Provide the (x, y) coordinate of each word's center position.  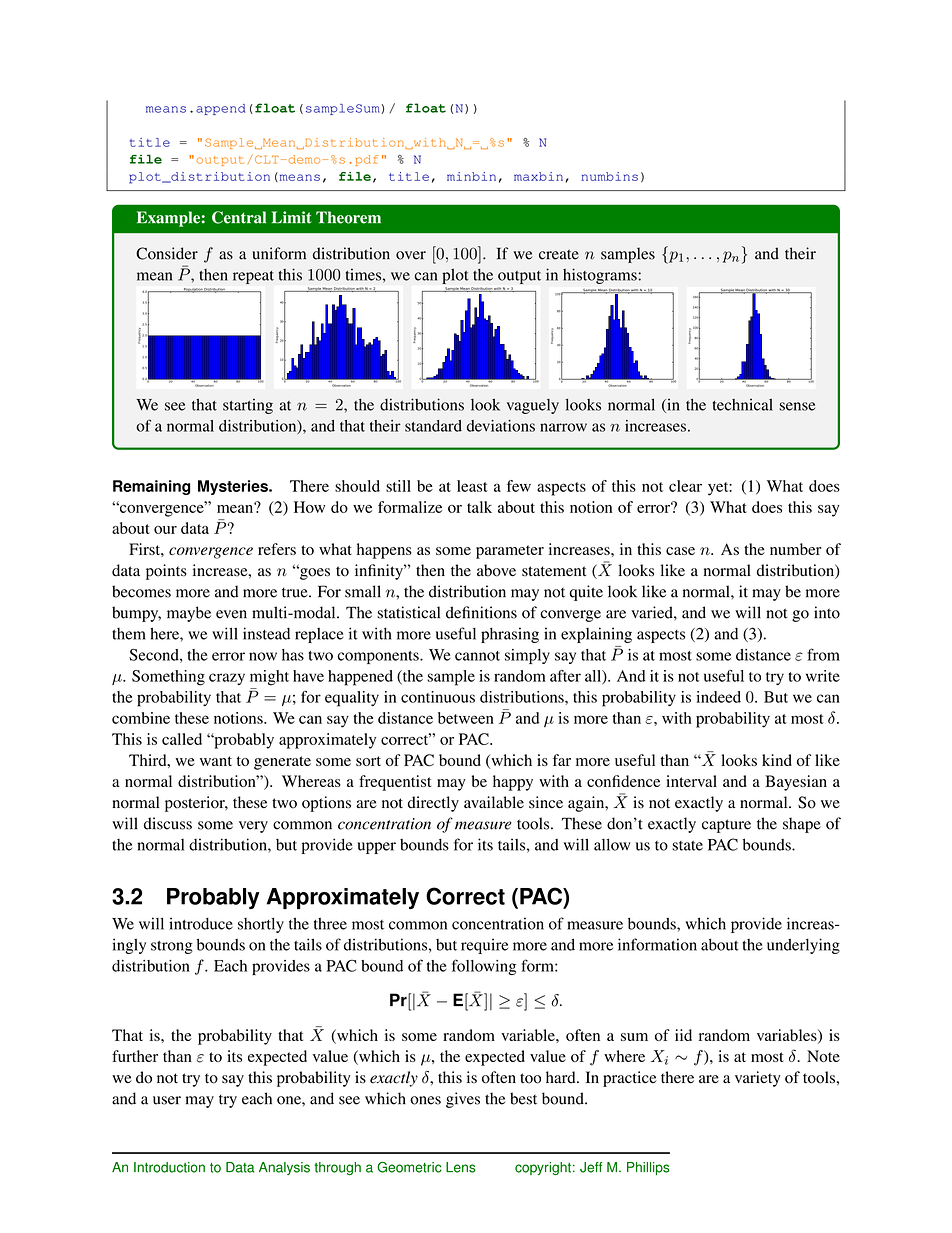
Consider (167, 253)
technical (743, 404)
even (231, 614)
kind (777, 760)
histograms (601, 276)
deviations (501, 426)
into (827, 612)
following (484, 967)
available (494, 802)
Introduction (169, 1167)
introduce (201, 923)
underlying (803, 946)
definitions (481, 612)
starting (248, 406)
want (216, 761)
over (411, 255)
